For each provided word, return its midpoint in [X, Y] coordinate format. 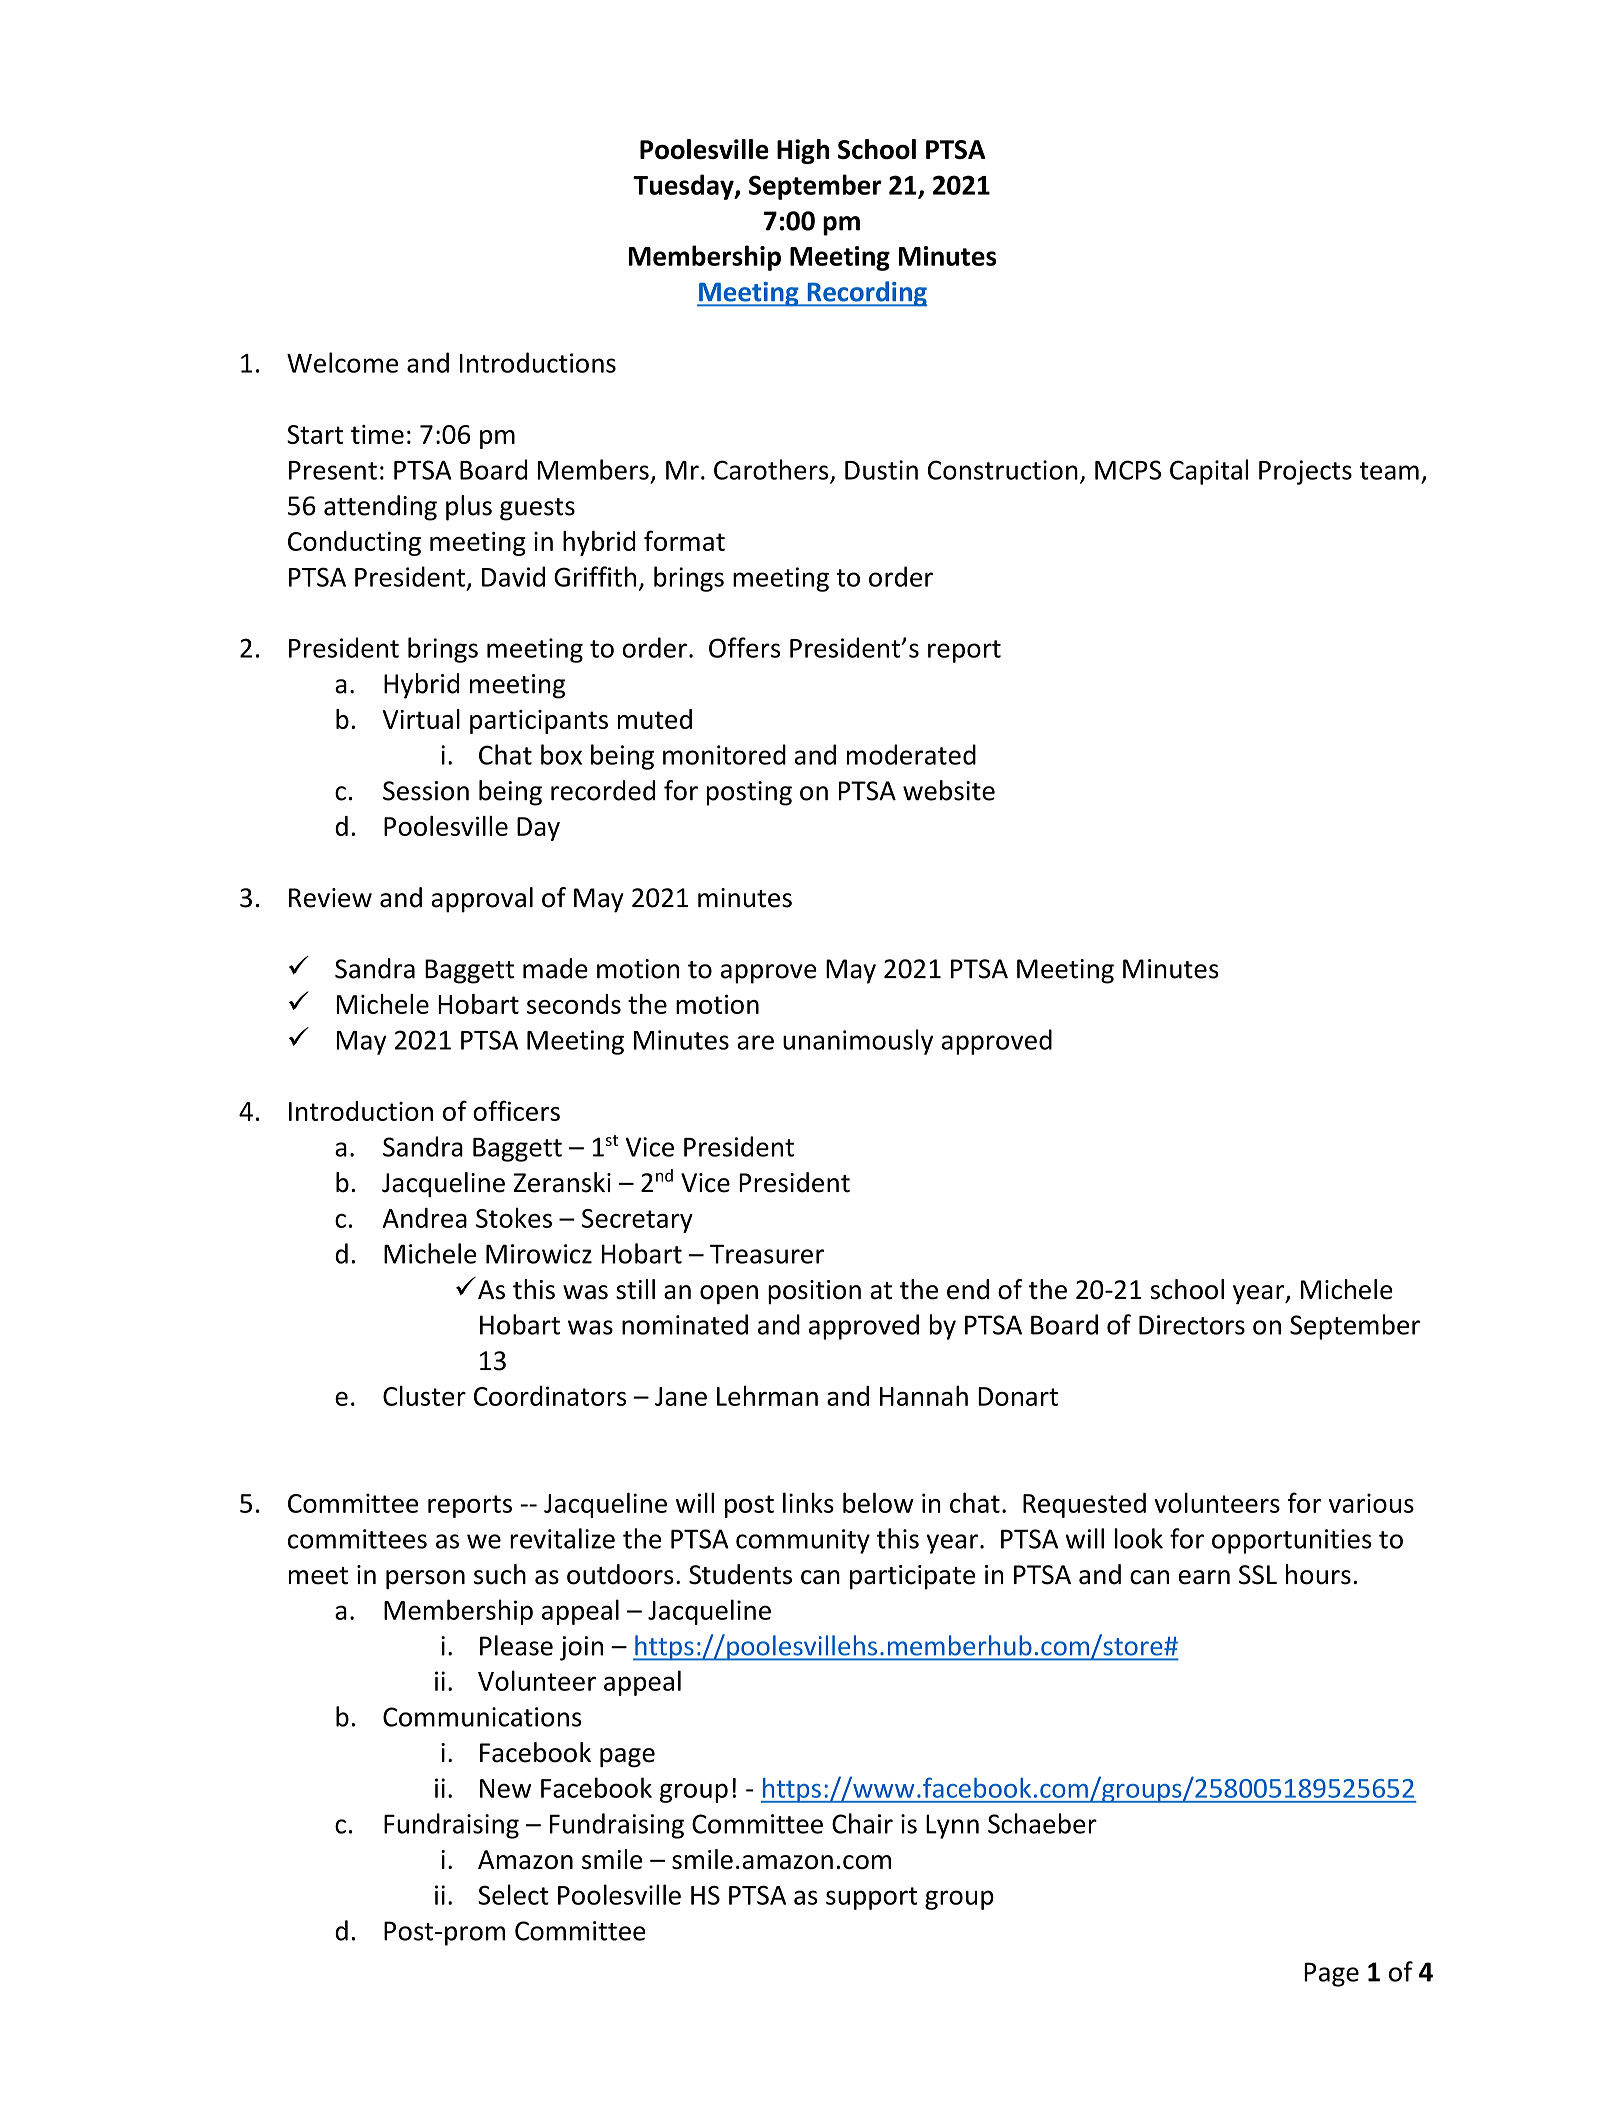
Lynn [952, 1826]
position [814, 1292]
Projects [1305, 472]
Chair [862, 1823]
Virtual [421, 719]
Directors [1192, 1325]
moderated [911, 754]
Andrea [425, 1218]
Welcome [342, 362]
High [803, 151]
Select [513, 1894]
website [949, 790]
